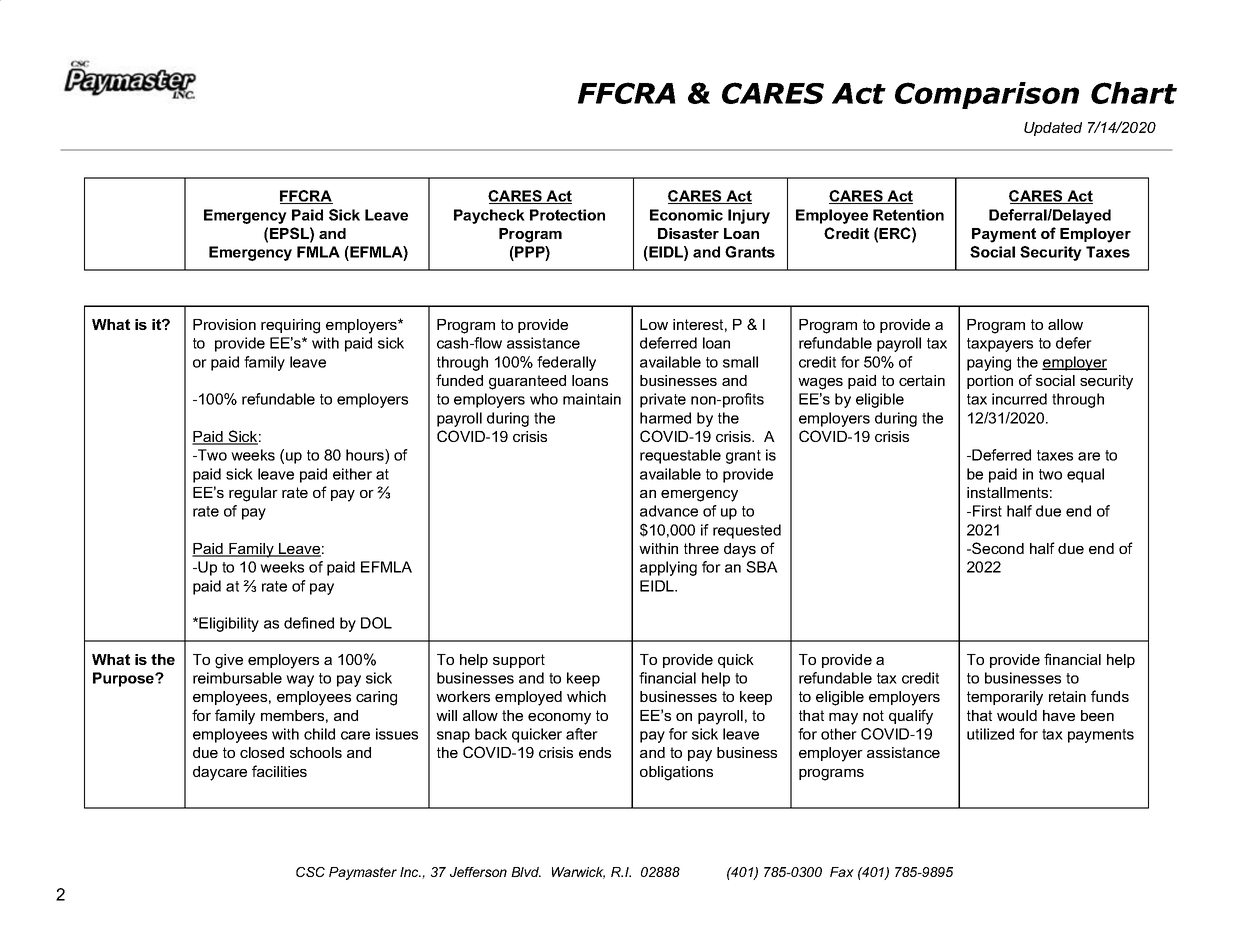  Describe the element at coordinates (578, 873) in the screenshot. I see `Warwick` at that location.
